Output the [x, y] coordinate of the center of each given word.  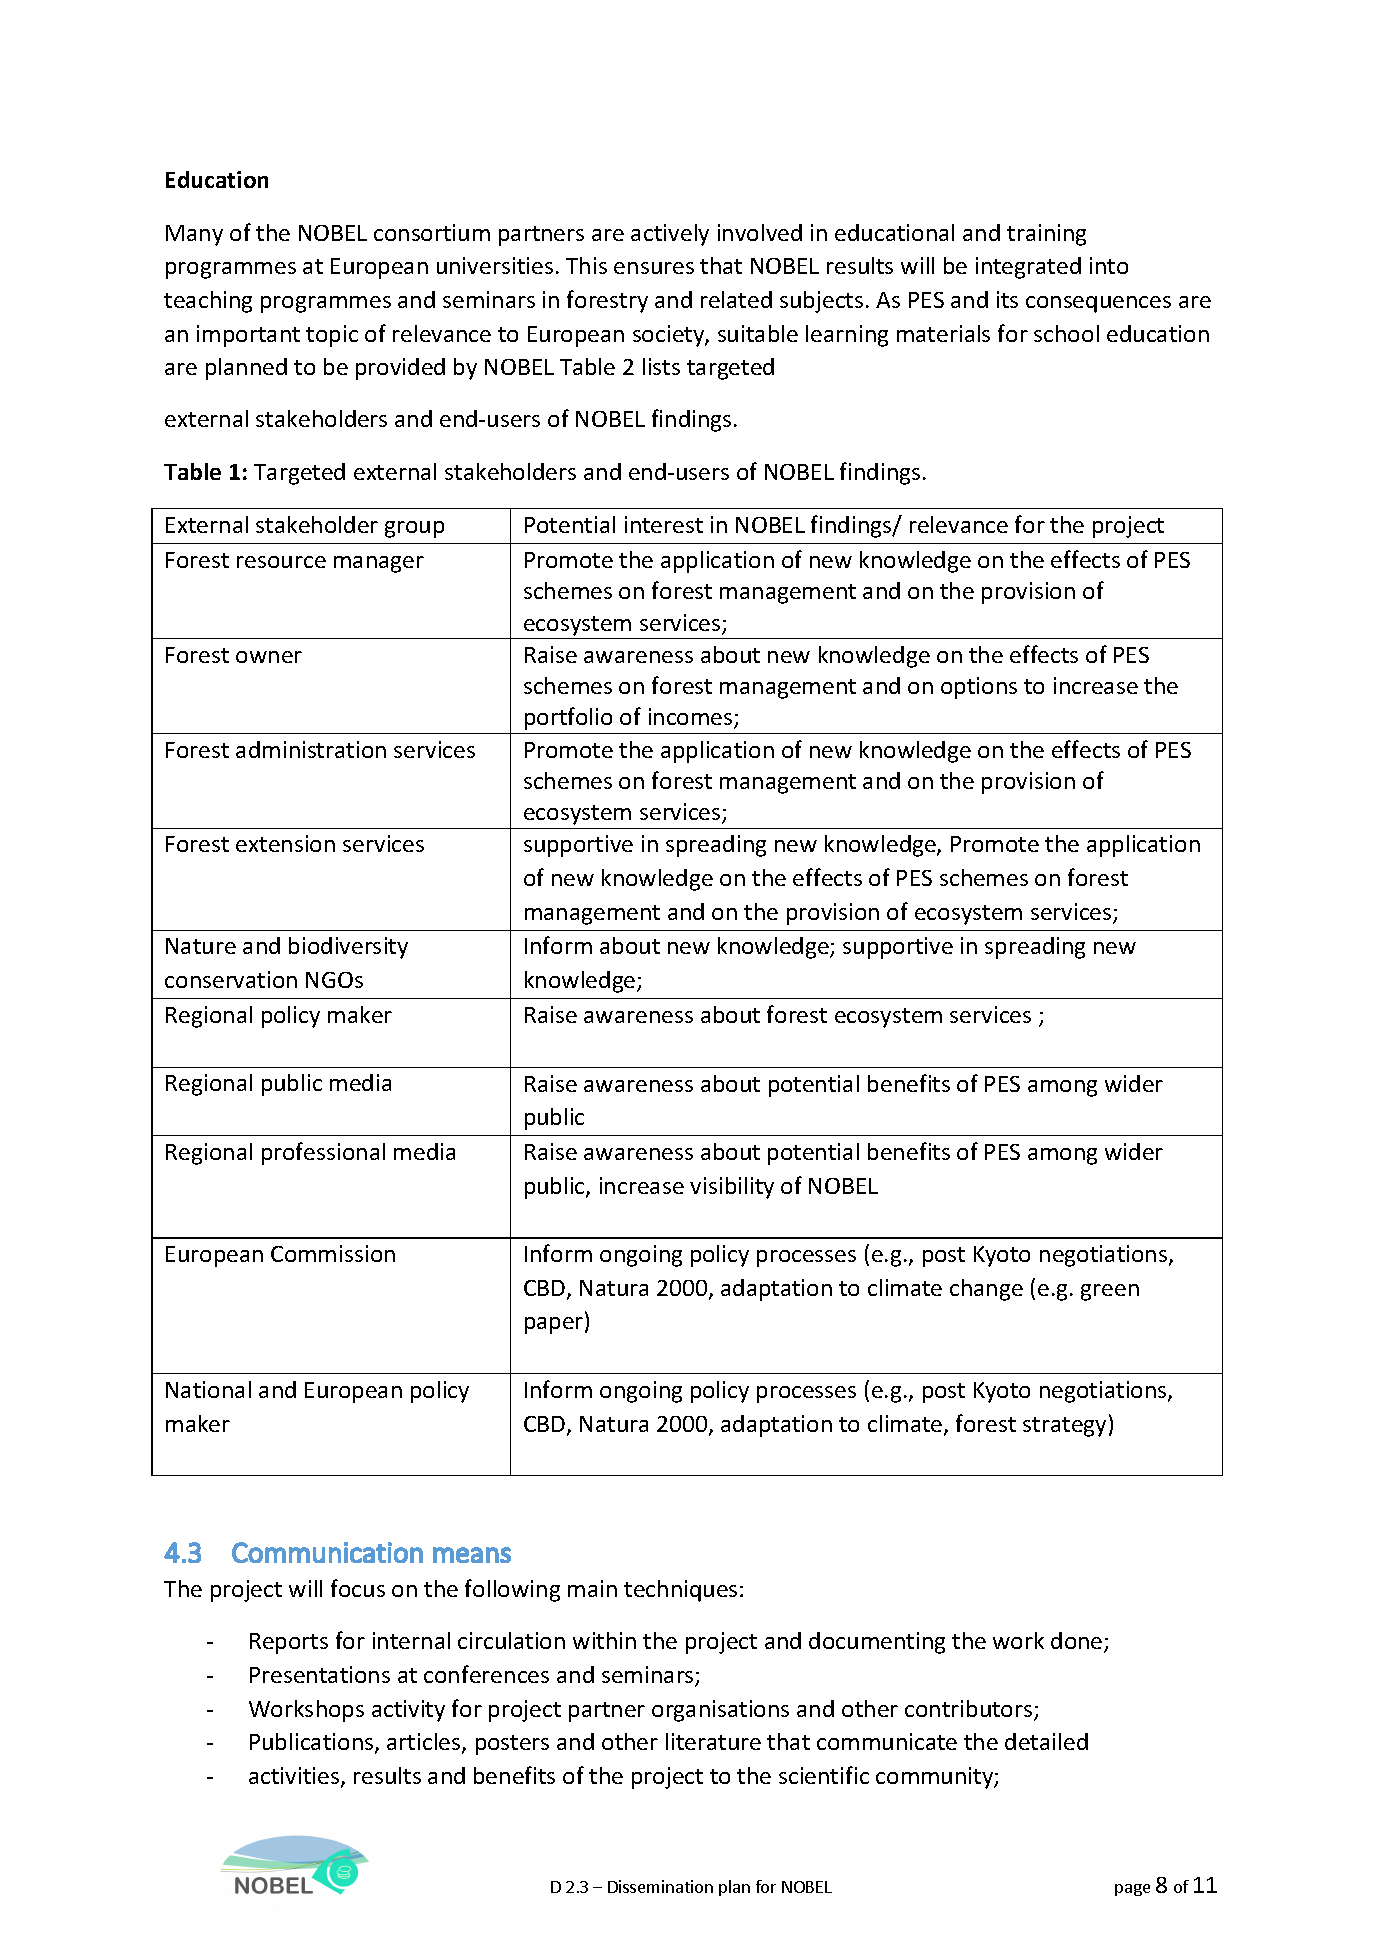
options [979, 688]
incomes [692, 718]
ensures [654, 268]
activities [295, 1777]
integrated [1028, 268]
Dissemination [660, 1886]
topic [332, 336]
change [986, 1290]
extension [285, 843]
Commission [333, 1253]
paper [555, 1325]
